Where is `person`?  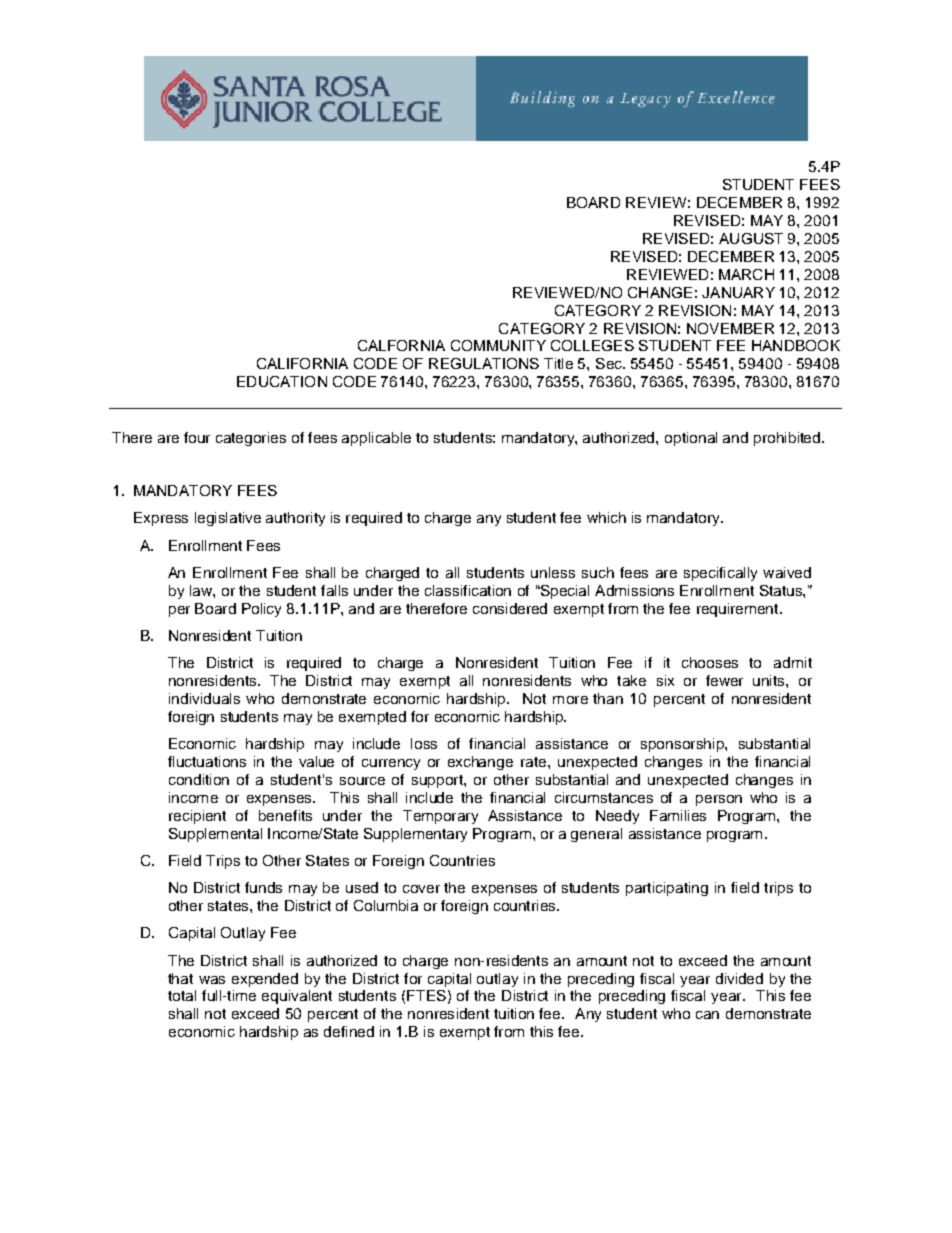 person is located at coordinates (719, 800).
